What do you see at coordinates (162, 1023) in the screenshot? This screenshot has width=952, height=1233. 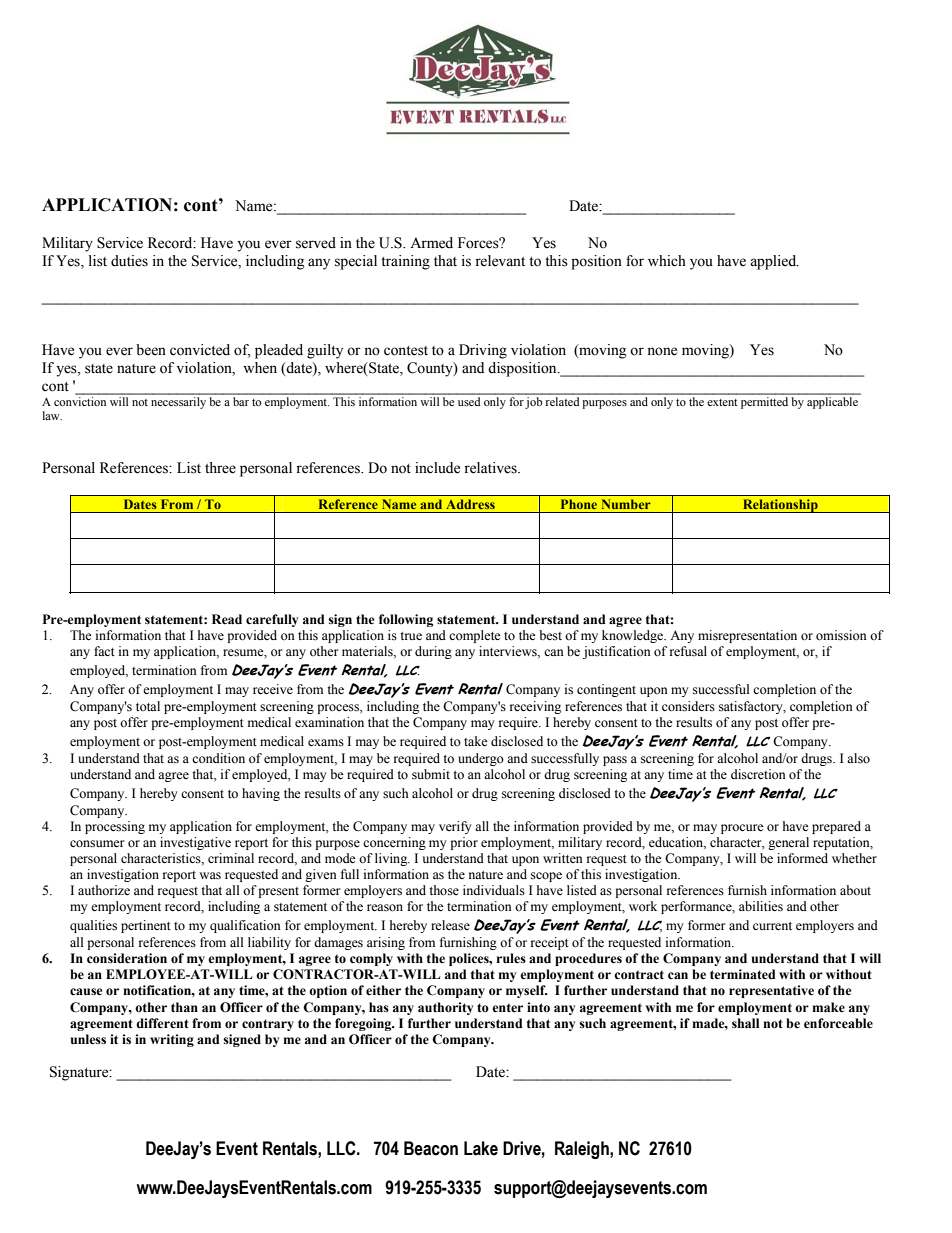 I see `different` at bounding box center [162, 1023].
